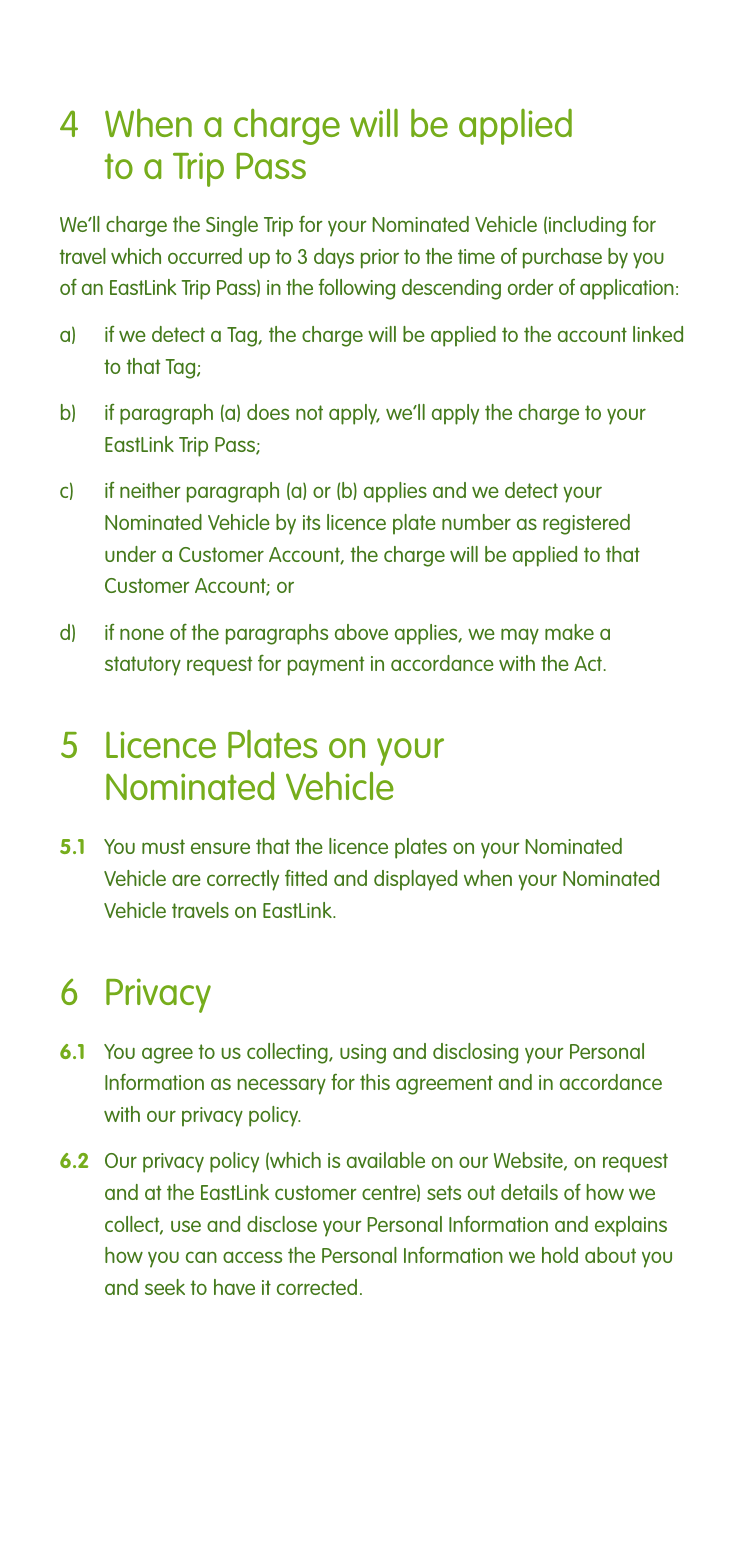 This page has width=746, height=1568. Describe the element at coordinates (415, 880) in the page. I see `displayed` at that location.
